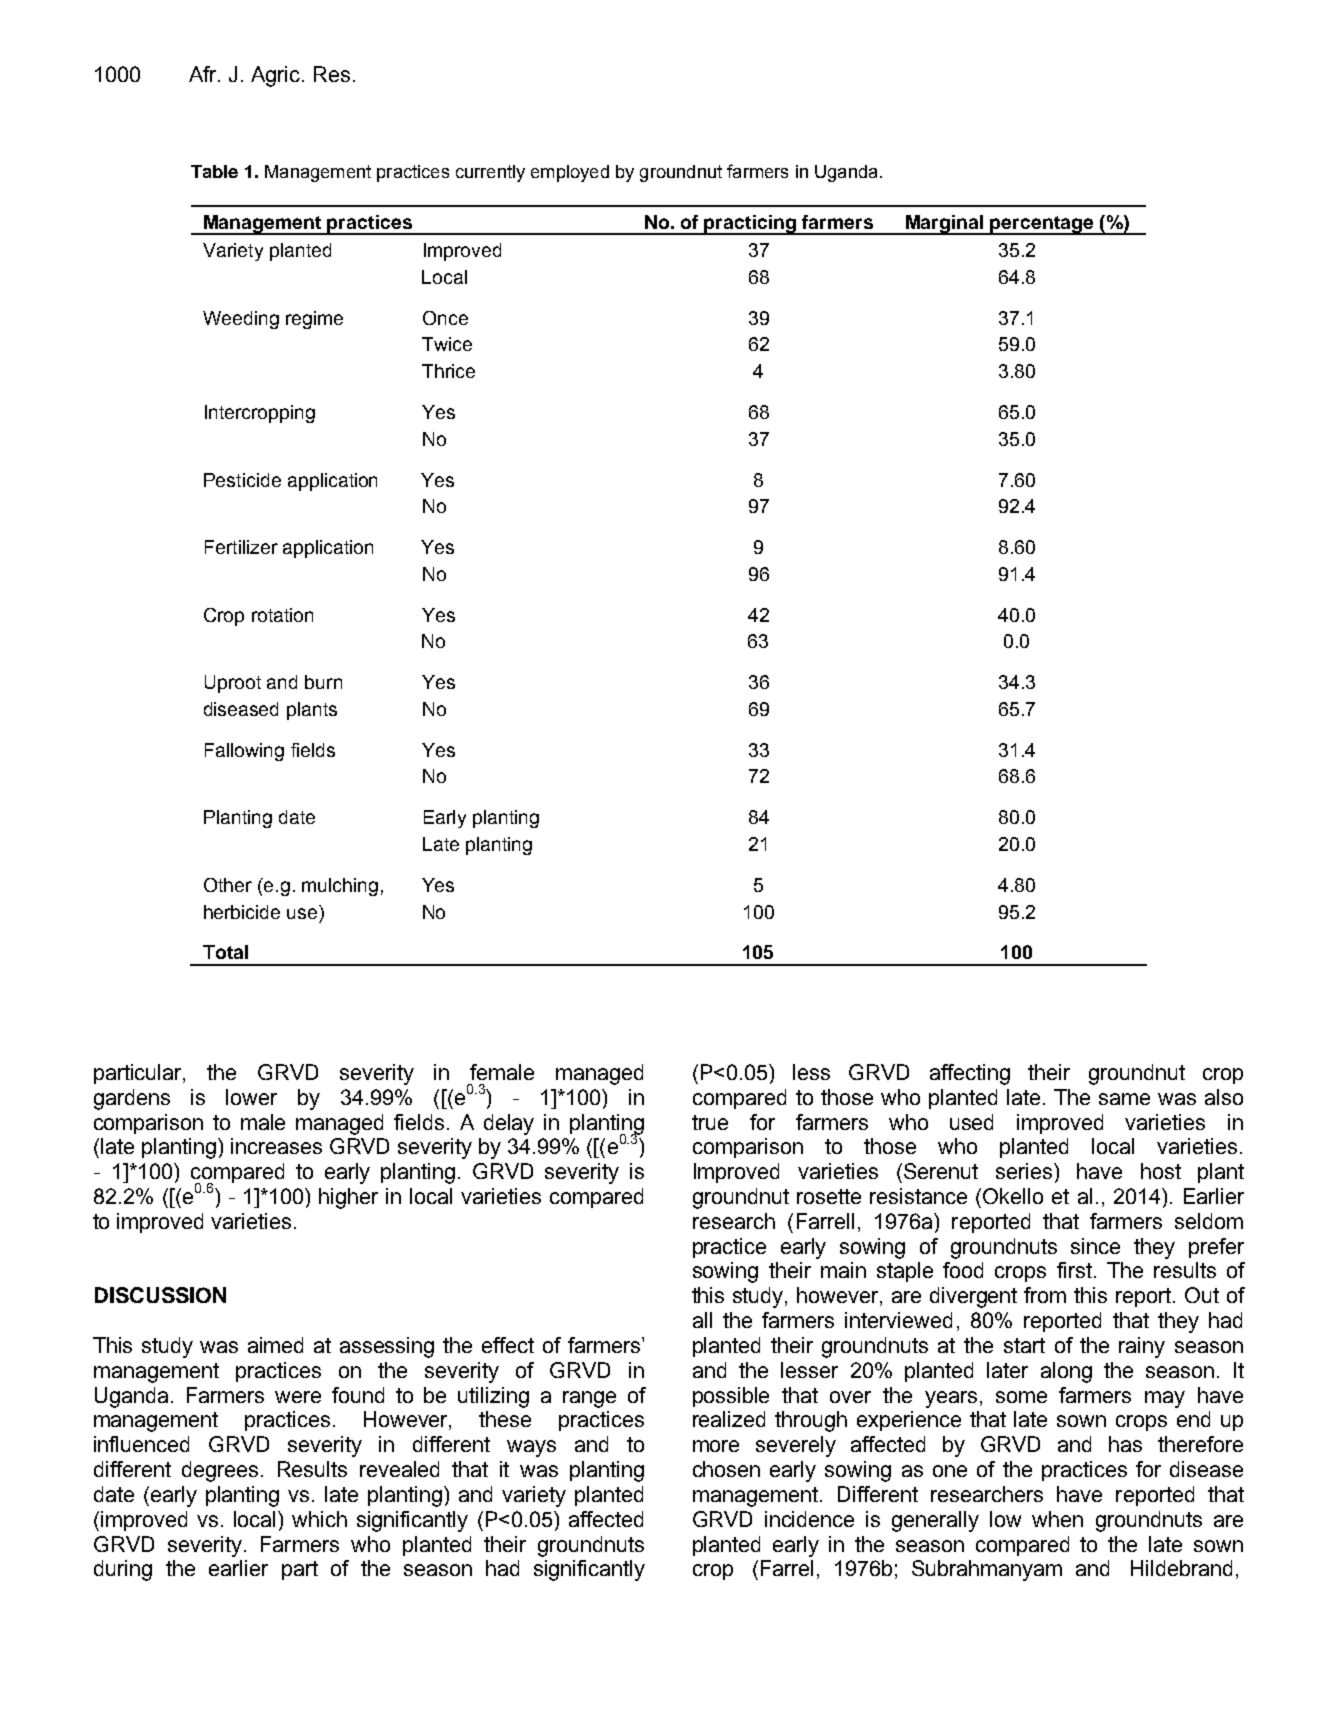 This screenshot has height=1710, width=1322. I want to click on which, so click(319, 1519).
